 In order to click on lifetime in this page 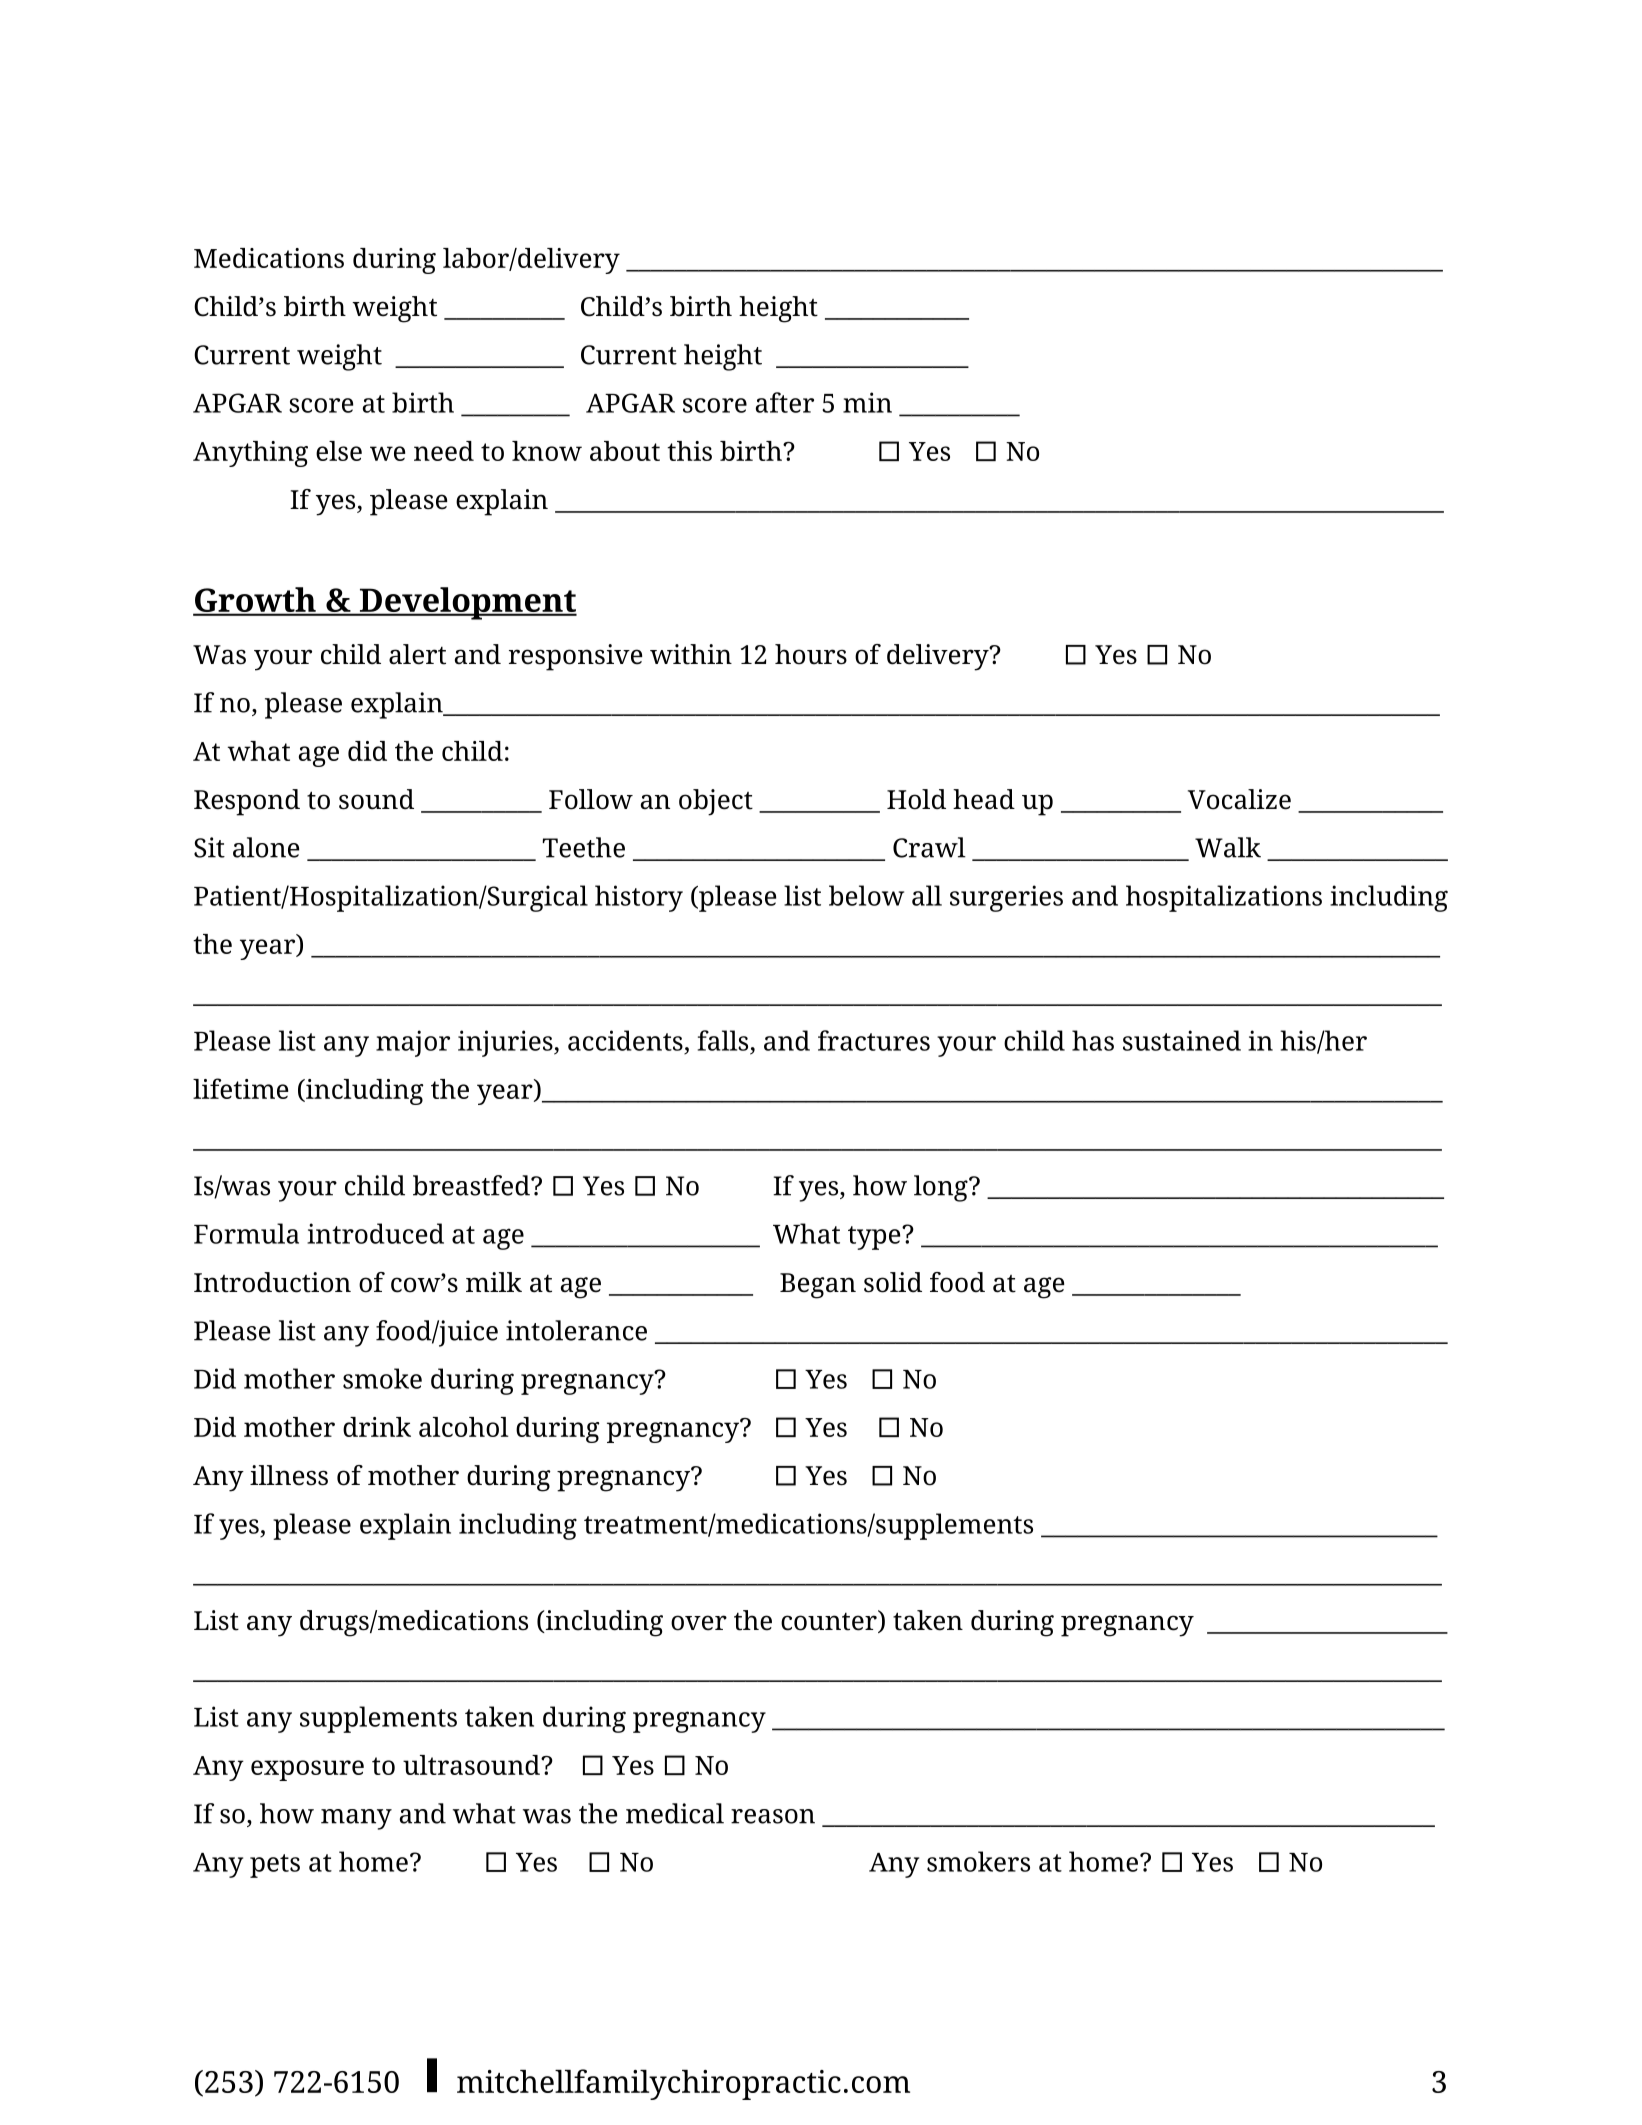, I will do `click(240, 1088)`.
